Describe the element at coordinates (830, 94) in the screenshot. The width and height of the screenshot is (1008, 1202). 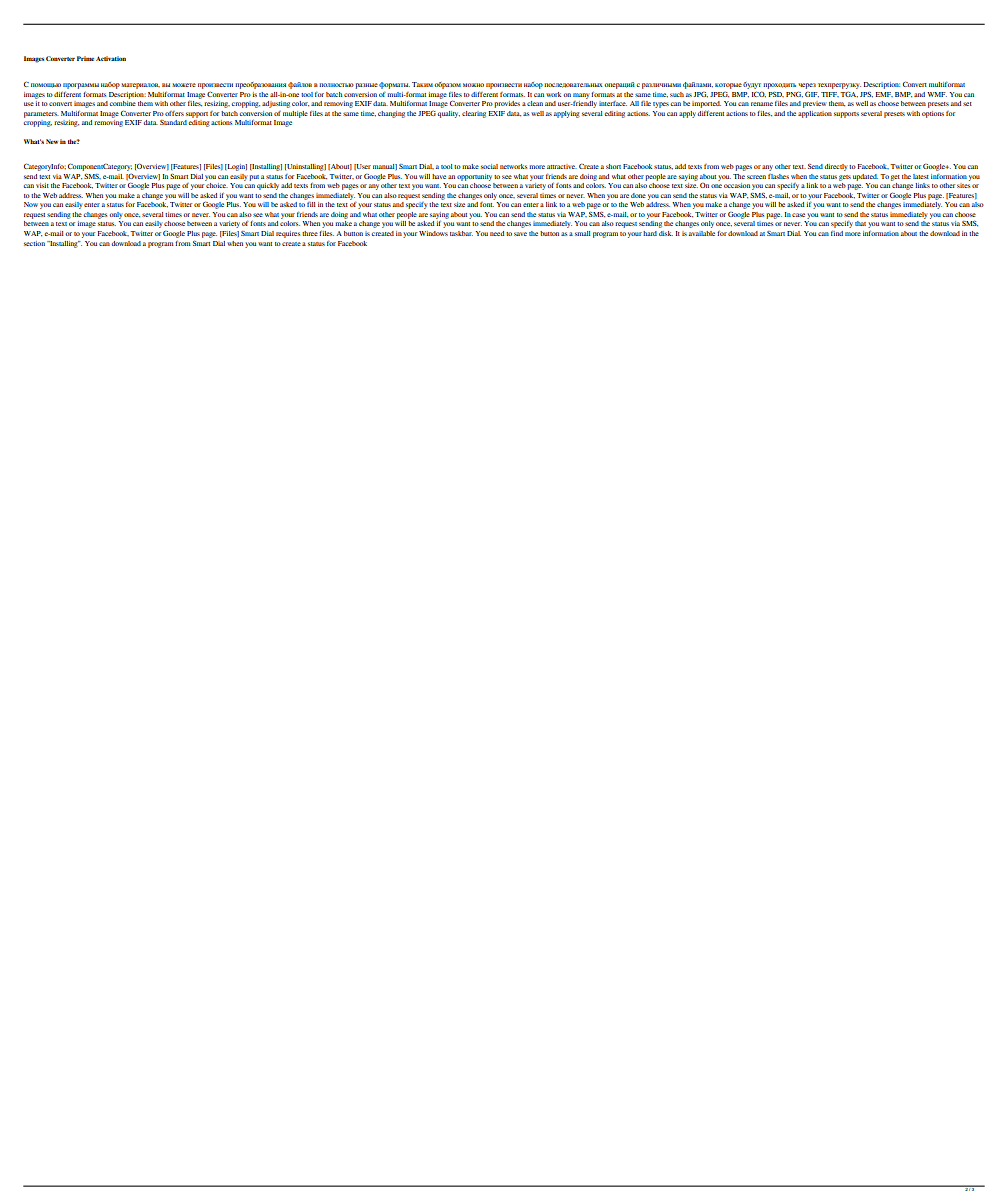
I see `TIFF` at that location.
